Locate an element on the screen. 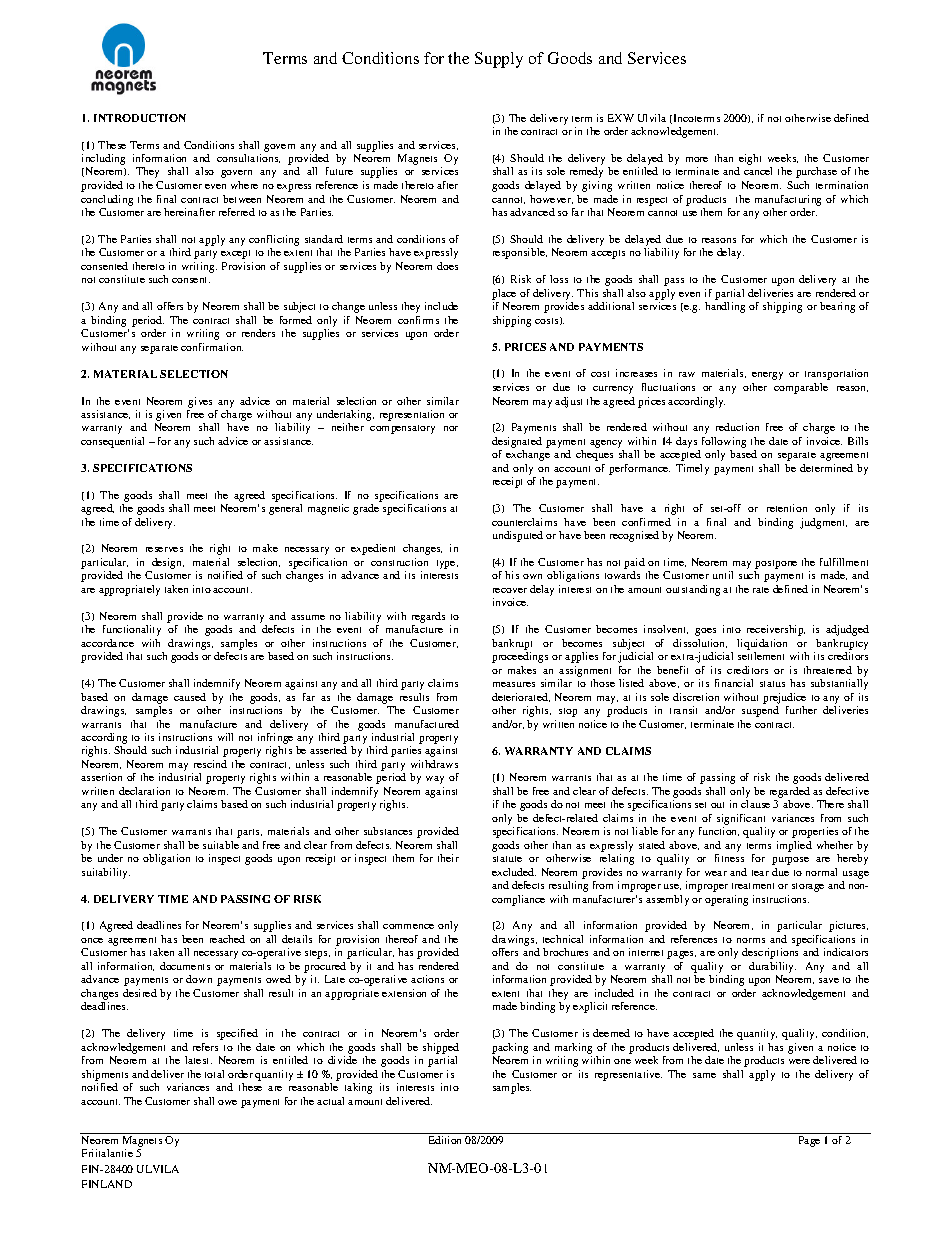  excluded is located at coordinates (514, 872).
